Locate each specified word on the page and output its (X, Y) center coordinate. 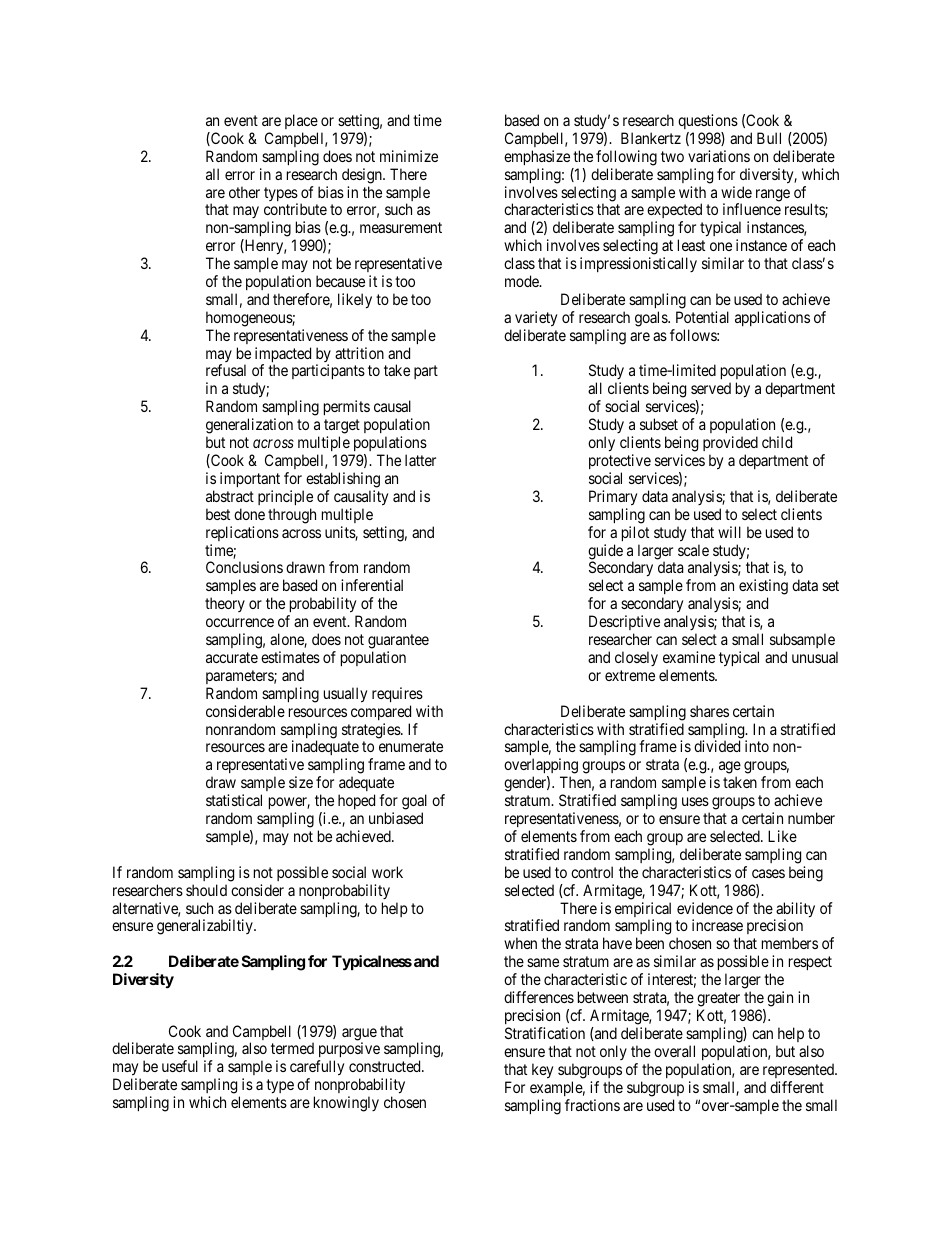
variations (719, 156)
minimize (409, 156)
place (301, 121)
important (250, 479)
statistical (234, 800)
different (797, 1087)
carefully (317, 1069)
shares (709, 711)
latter (420, 460)
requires (397, 694)
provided (730, 443)
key (542, 1071)
